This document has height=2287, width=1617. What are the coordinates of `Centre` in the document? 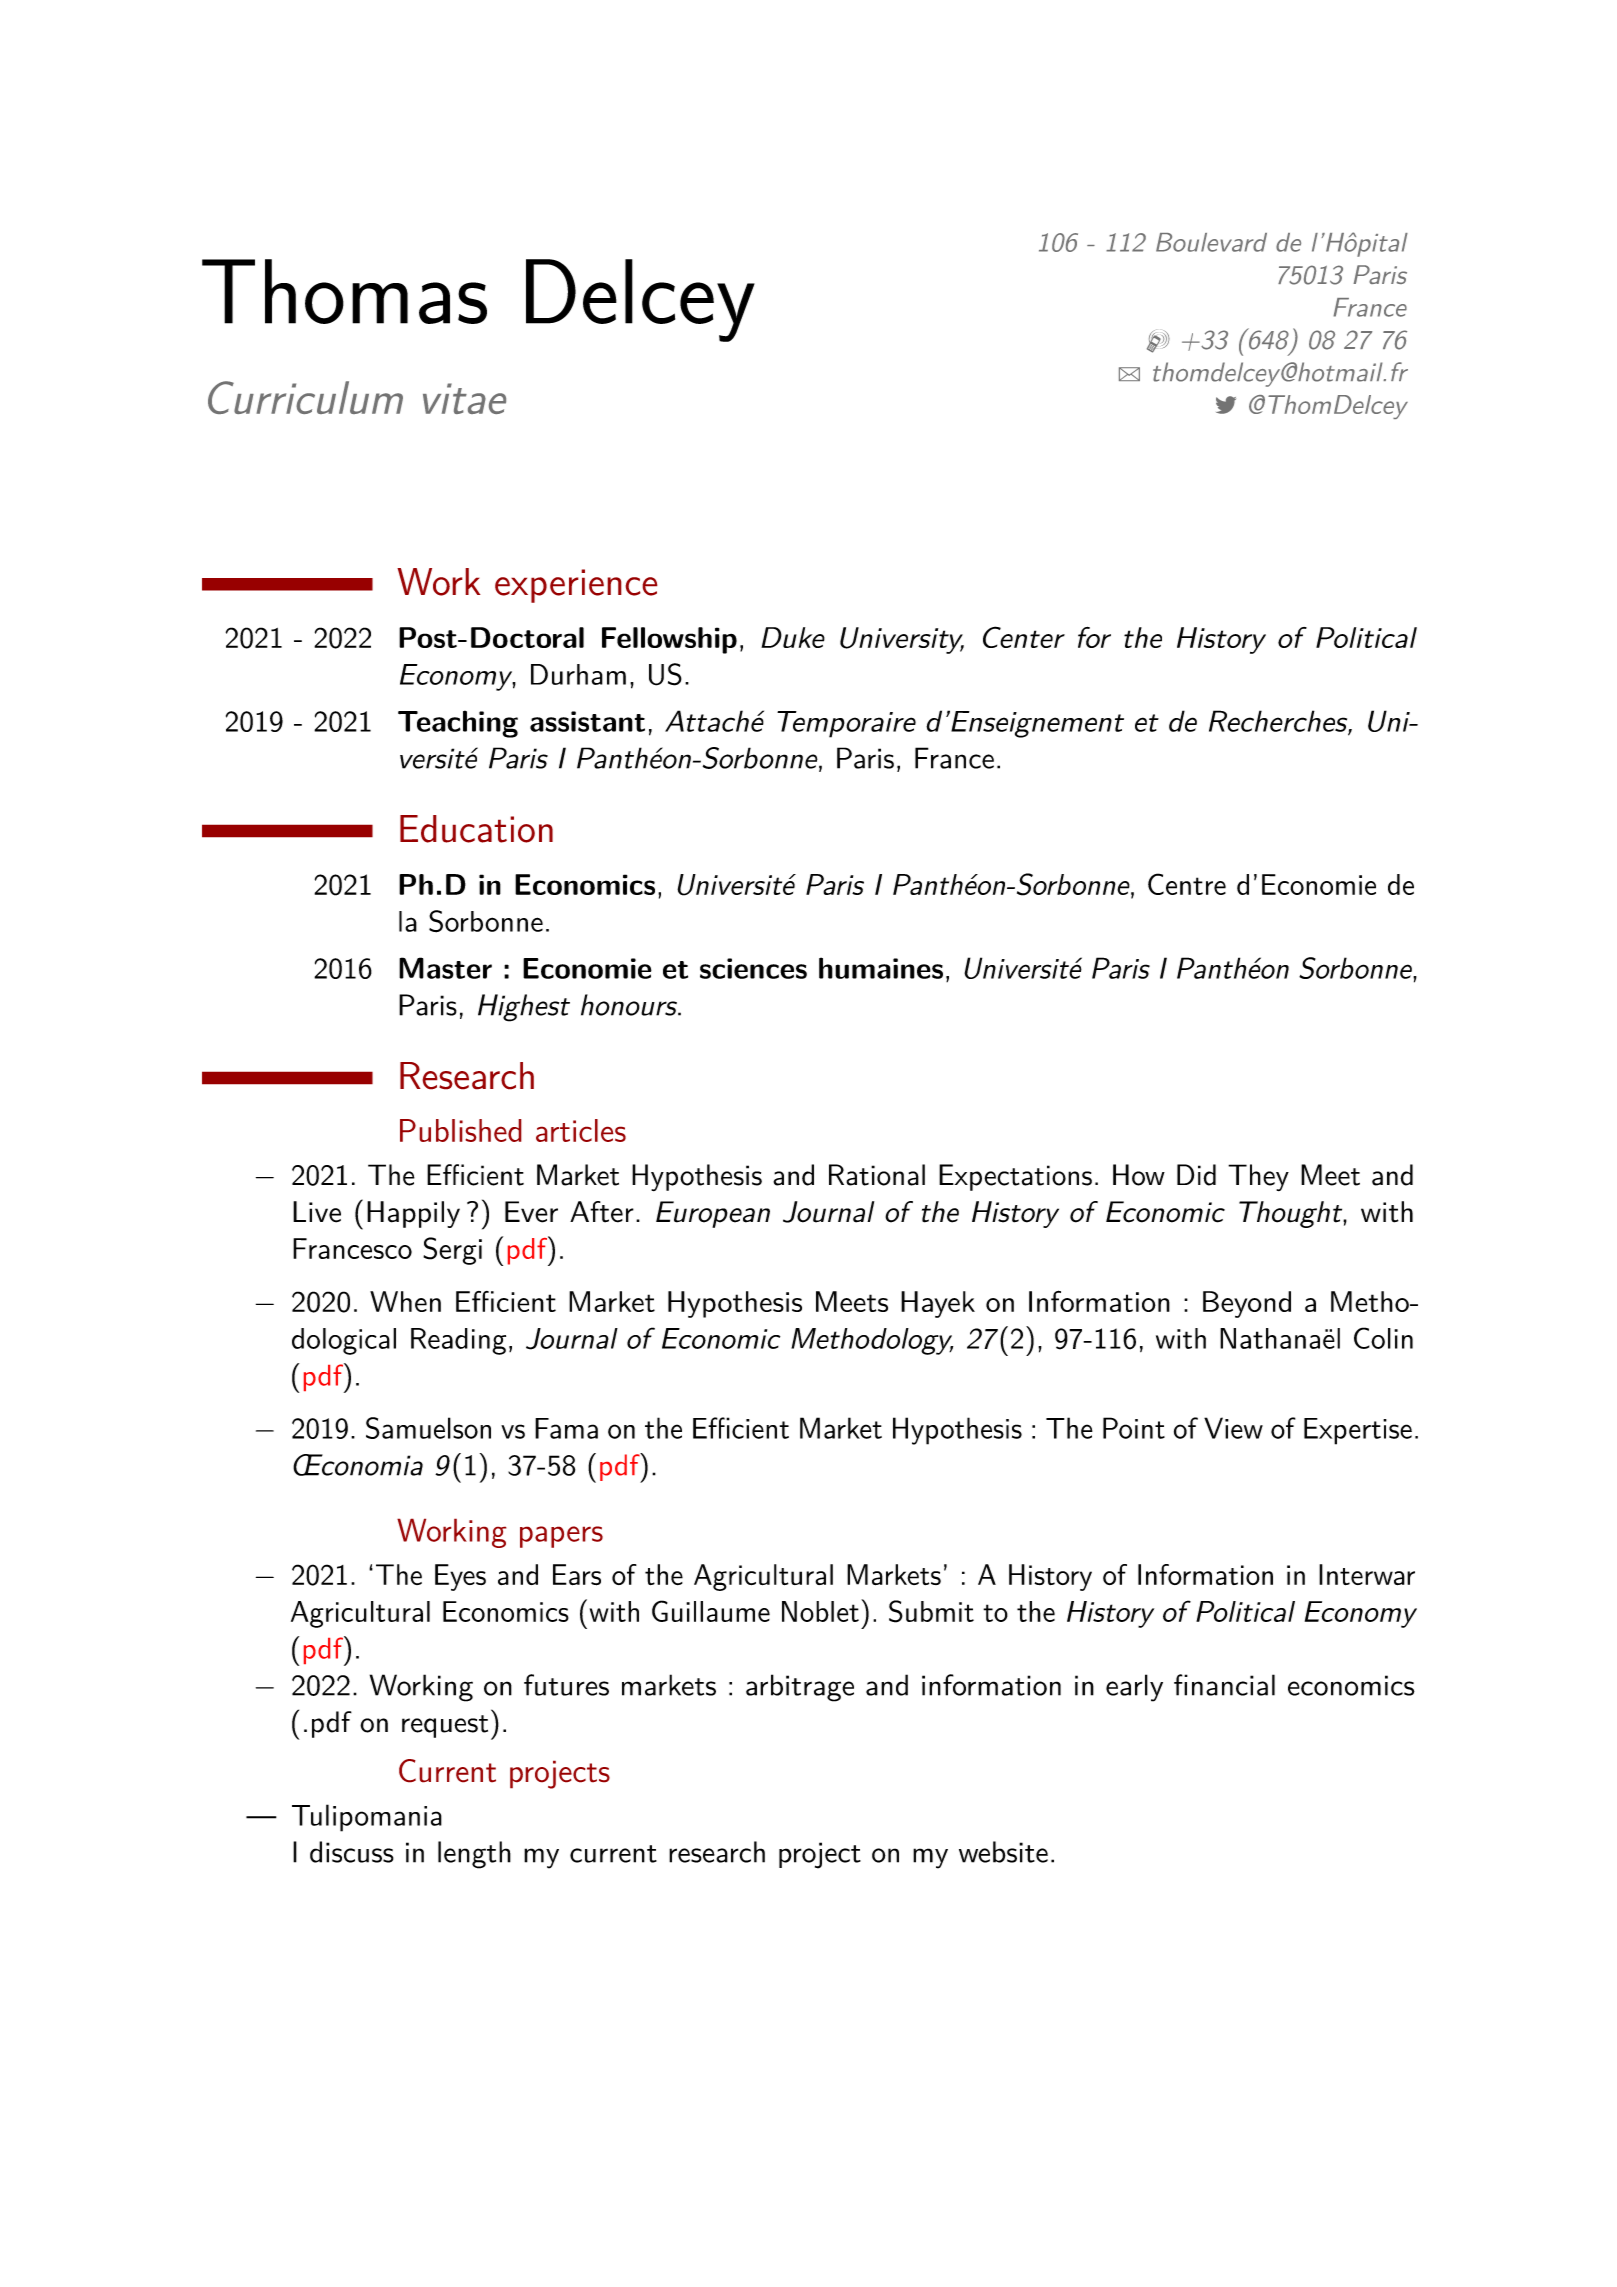 It's located at (1187, 884).
